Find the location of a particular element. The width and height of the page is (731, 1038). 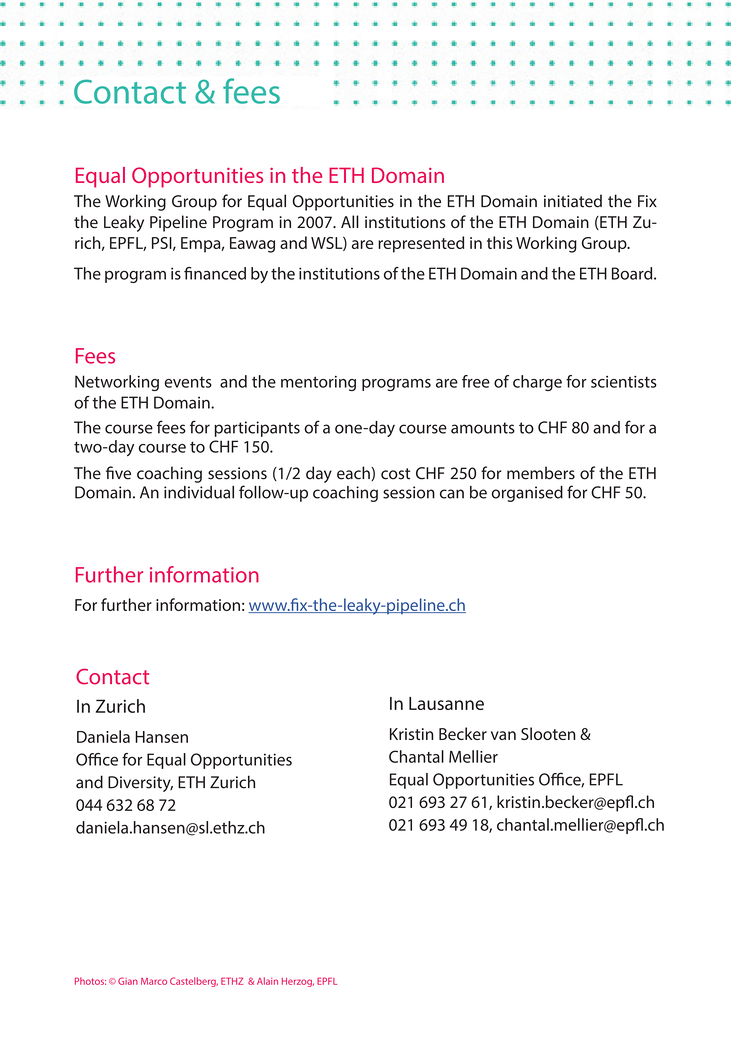

initiated is located at coordinates (573, 201).
